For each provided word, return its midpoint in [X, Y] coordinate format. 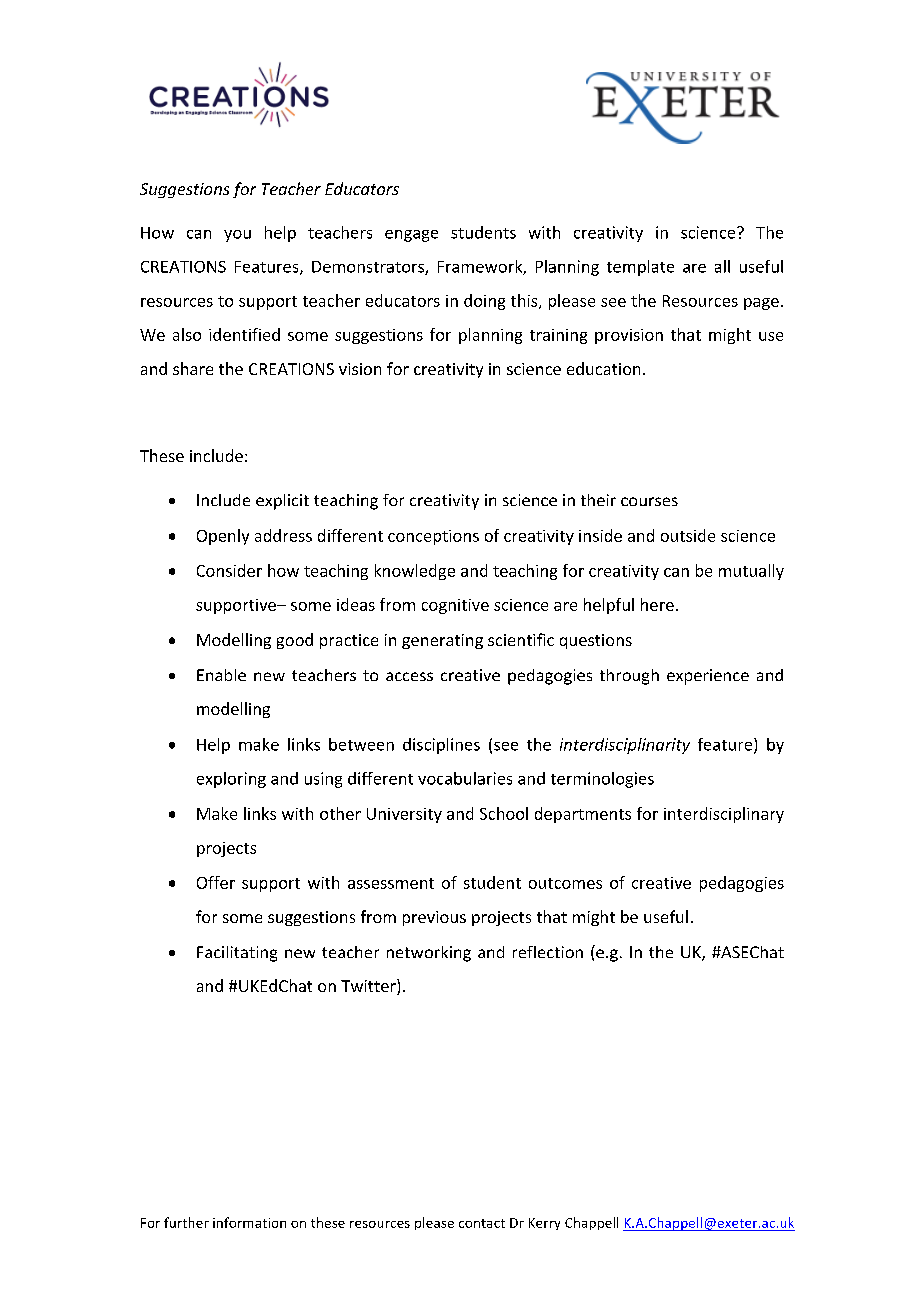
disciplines [441, 746]
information [249, 1222]
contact [482, 1223]
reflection [548, 952]
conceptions [433, 537]
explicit [282, 502]
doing [484, 302]
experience [708, 677]
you [237, 236]
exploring [231, 780]
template [640, 268]
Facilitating [237, 954]
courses [649, 501]
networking [429, 954]
